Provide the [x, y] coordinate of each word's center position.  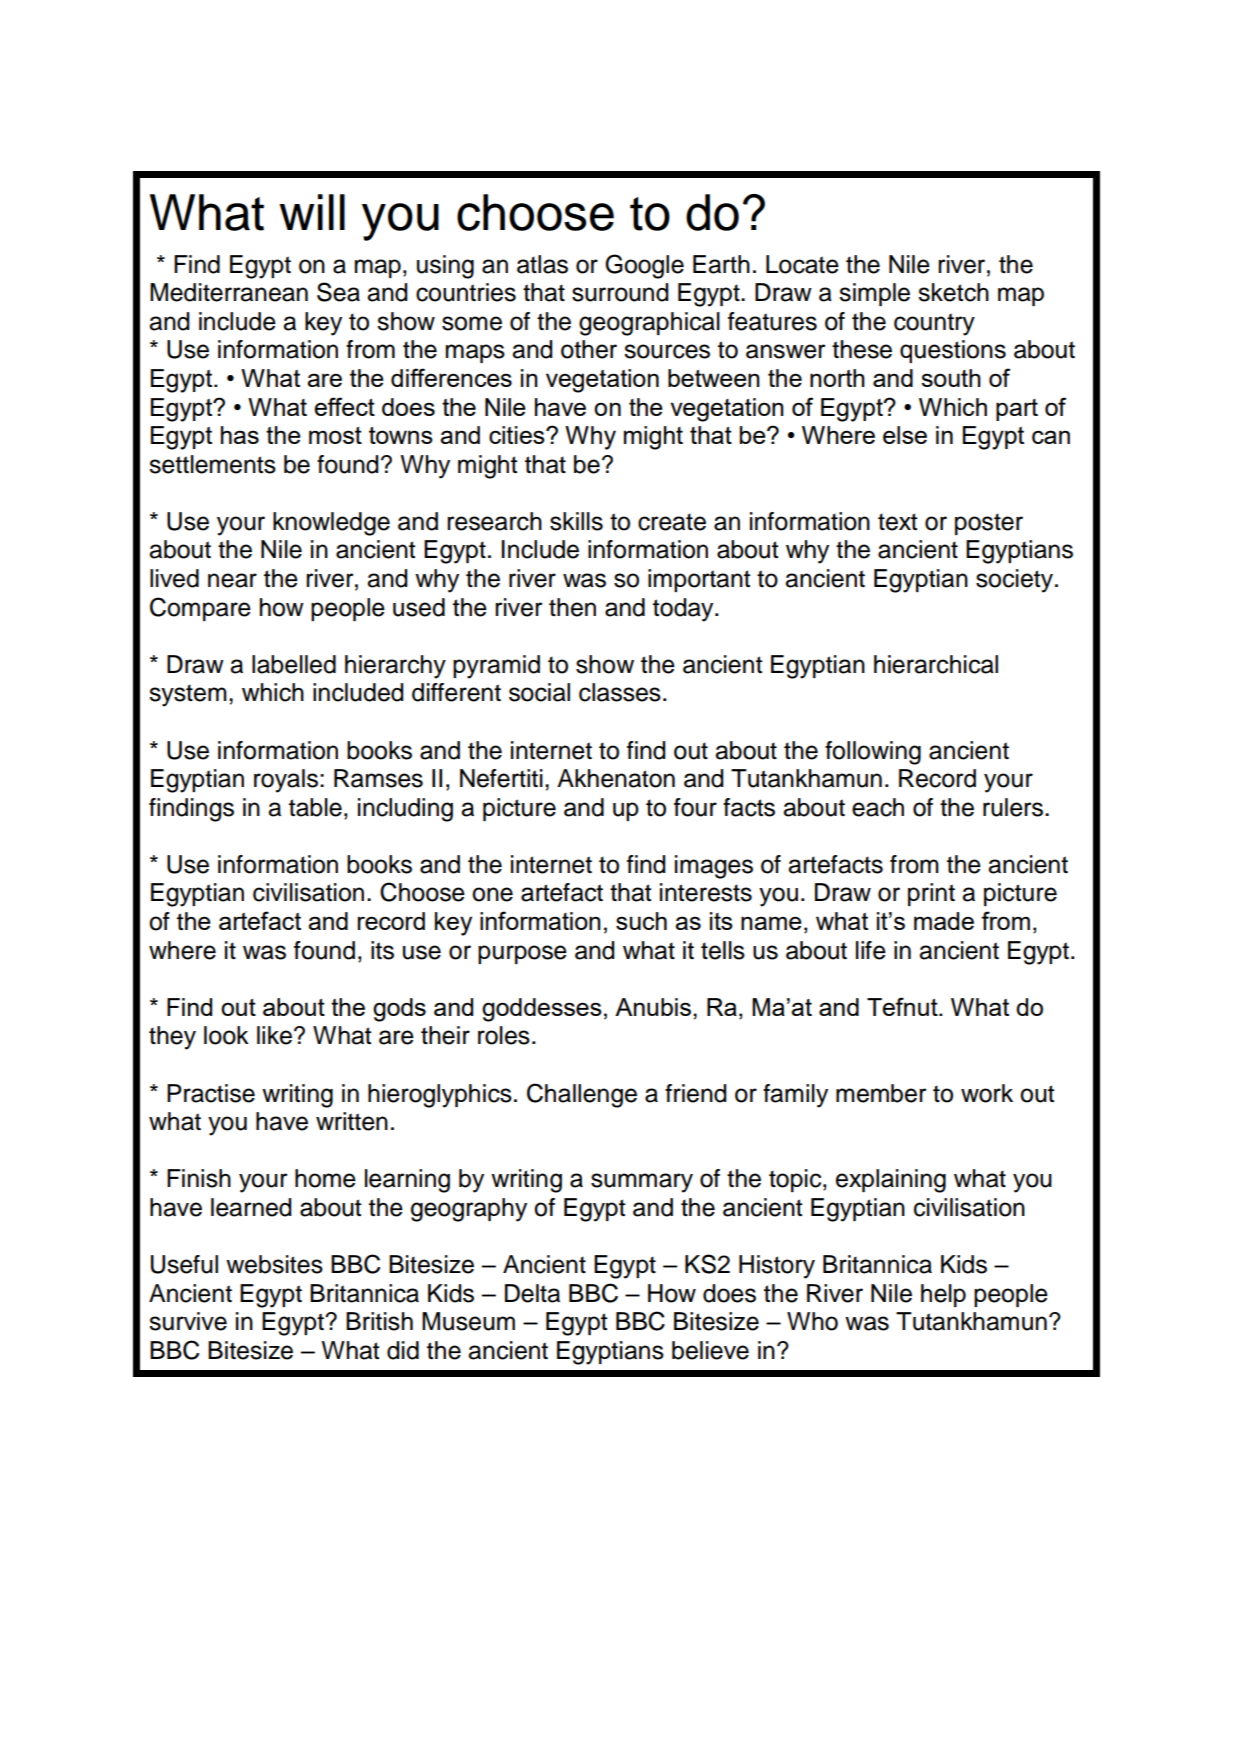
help [943, 1295]
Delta [532, 1293]
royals [286, 781]
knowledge [331, 524]
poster [989, 524]
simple [874, 294]
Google [644, 266]
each [878, 807]
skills [576, 521]
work [987, 1093]
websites [274, 1264]
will [312, 212]
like [274, 1035]
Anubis [653, 1007]
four [695, 807]
